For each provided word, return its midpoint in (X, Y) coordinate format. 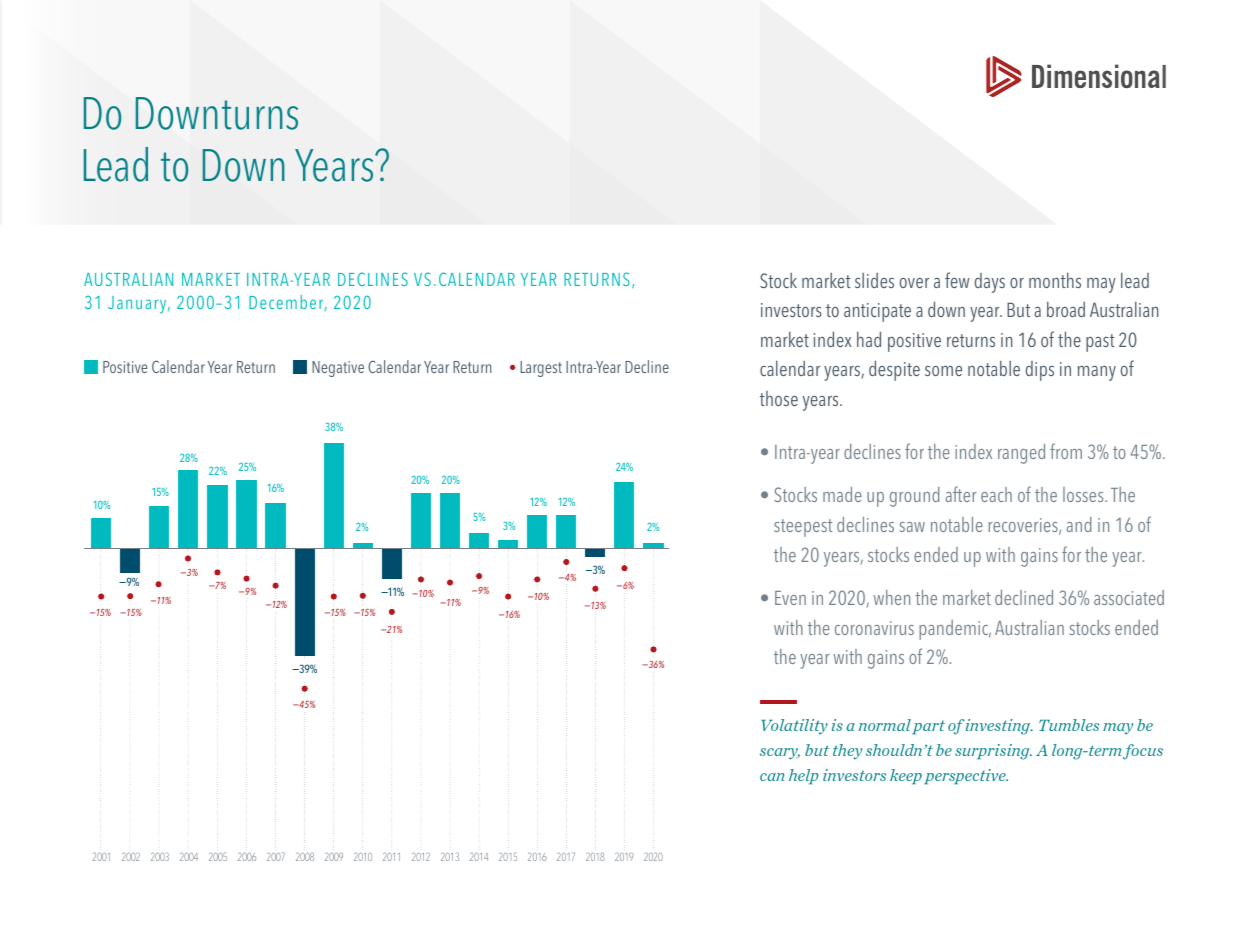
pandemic (955, 630)
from (1066, 451)
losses (1084, 494)
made (842, 494)
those (779, 398)
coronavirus (874, 628)
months (1055, 280)
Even (790, 598)
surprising (993, 752)
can (772, 777)
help (804, 776)
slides (874, 280)
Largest (541, 369)
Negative (338, 369)
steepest (803, 528)
